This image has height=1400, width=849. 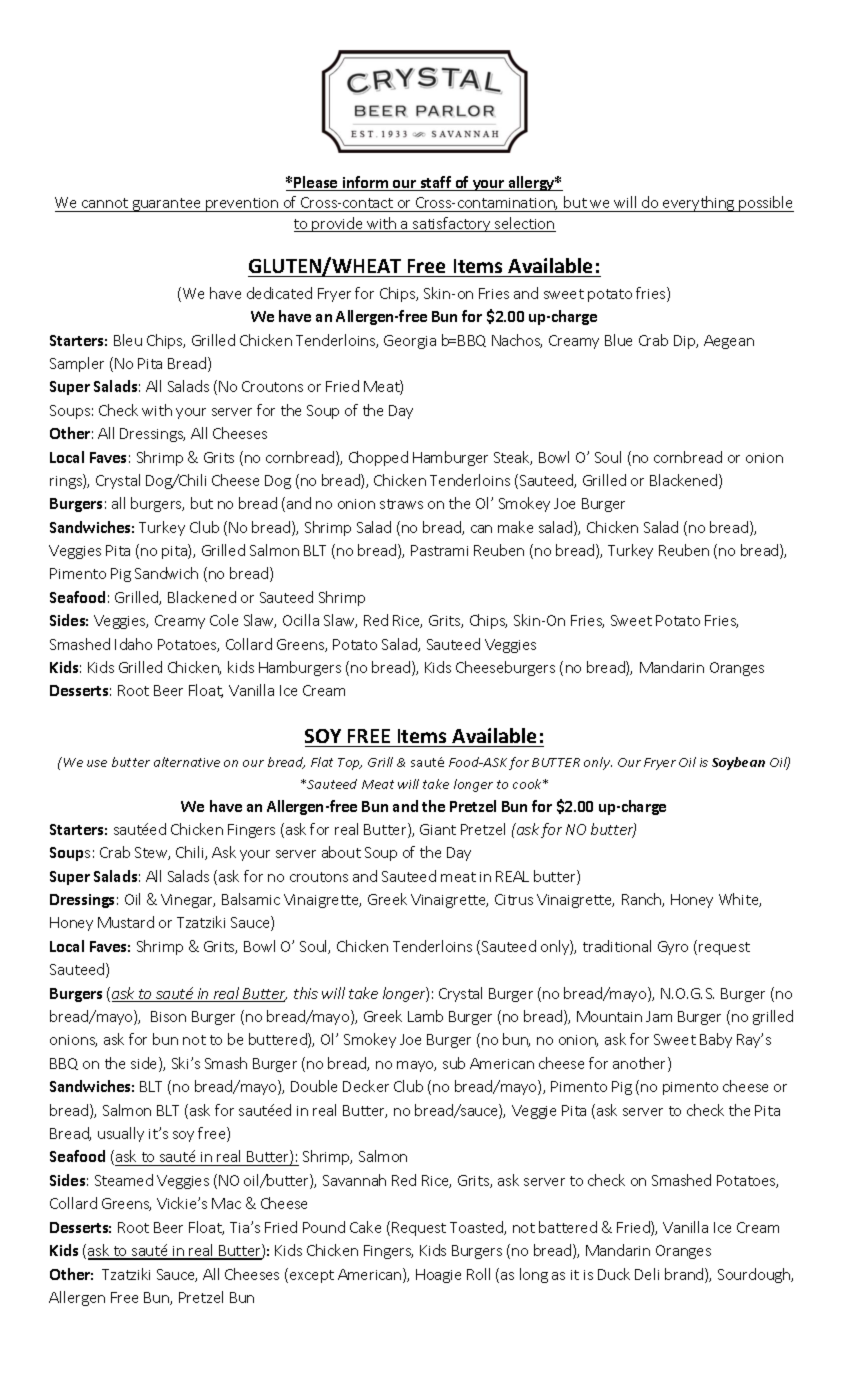 What do you see at coordinates (528, 784) in the image?
I see `cook` at bounding box center [528, 784].
